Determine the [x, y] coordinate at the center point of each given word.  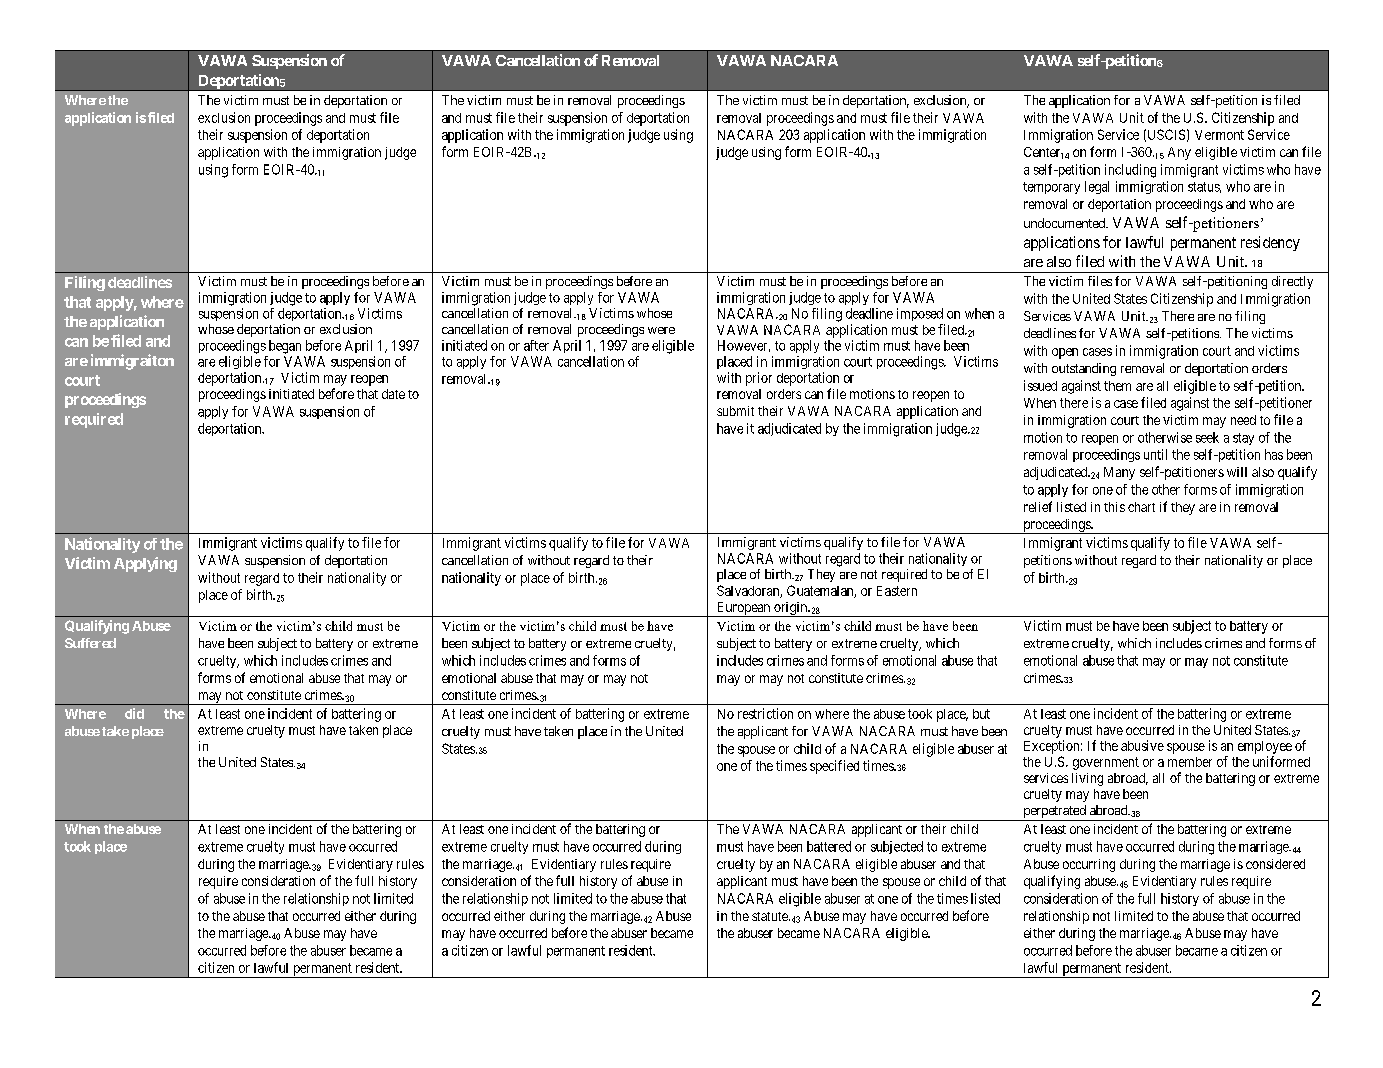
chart [1141, 507]
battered [829, 846]
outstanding [1084, 369]
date [393, 394]
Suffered [90, 643]
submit [735, 411]
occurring [1089, 865]
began [285, 347]
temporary [1051, 188]
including [1130, 171]
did [134, 713]
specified [834, 767]
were [661, 330]
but [981, 714]
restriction [765, 713]
